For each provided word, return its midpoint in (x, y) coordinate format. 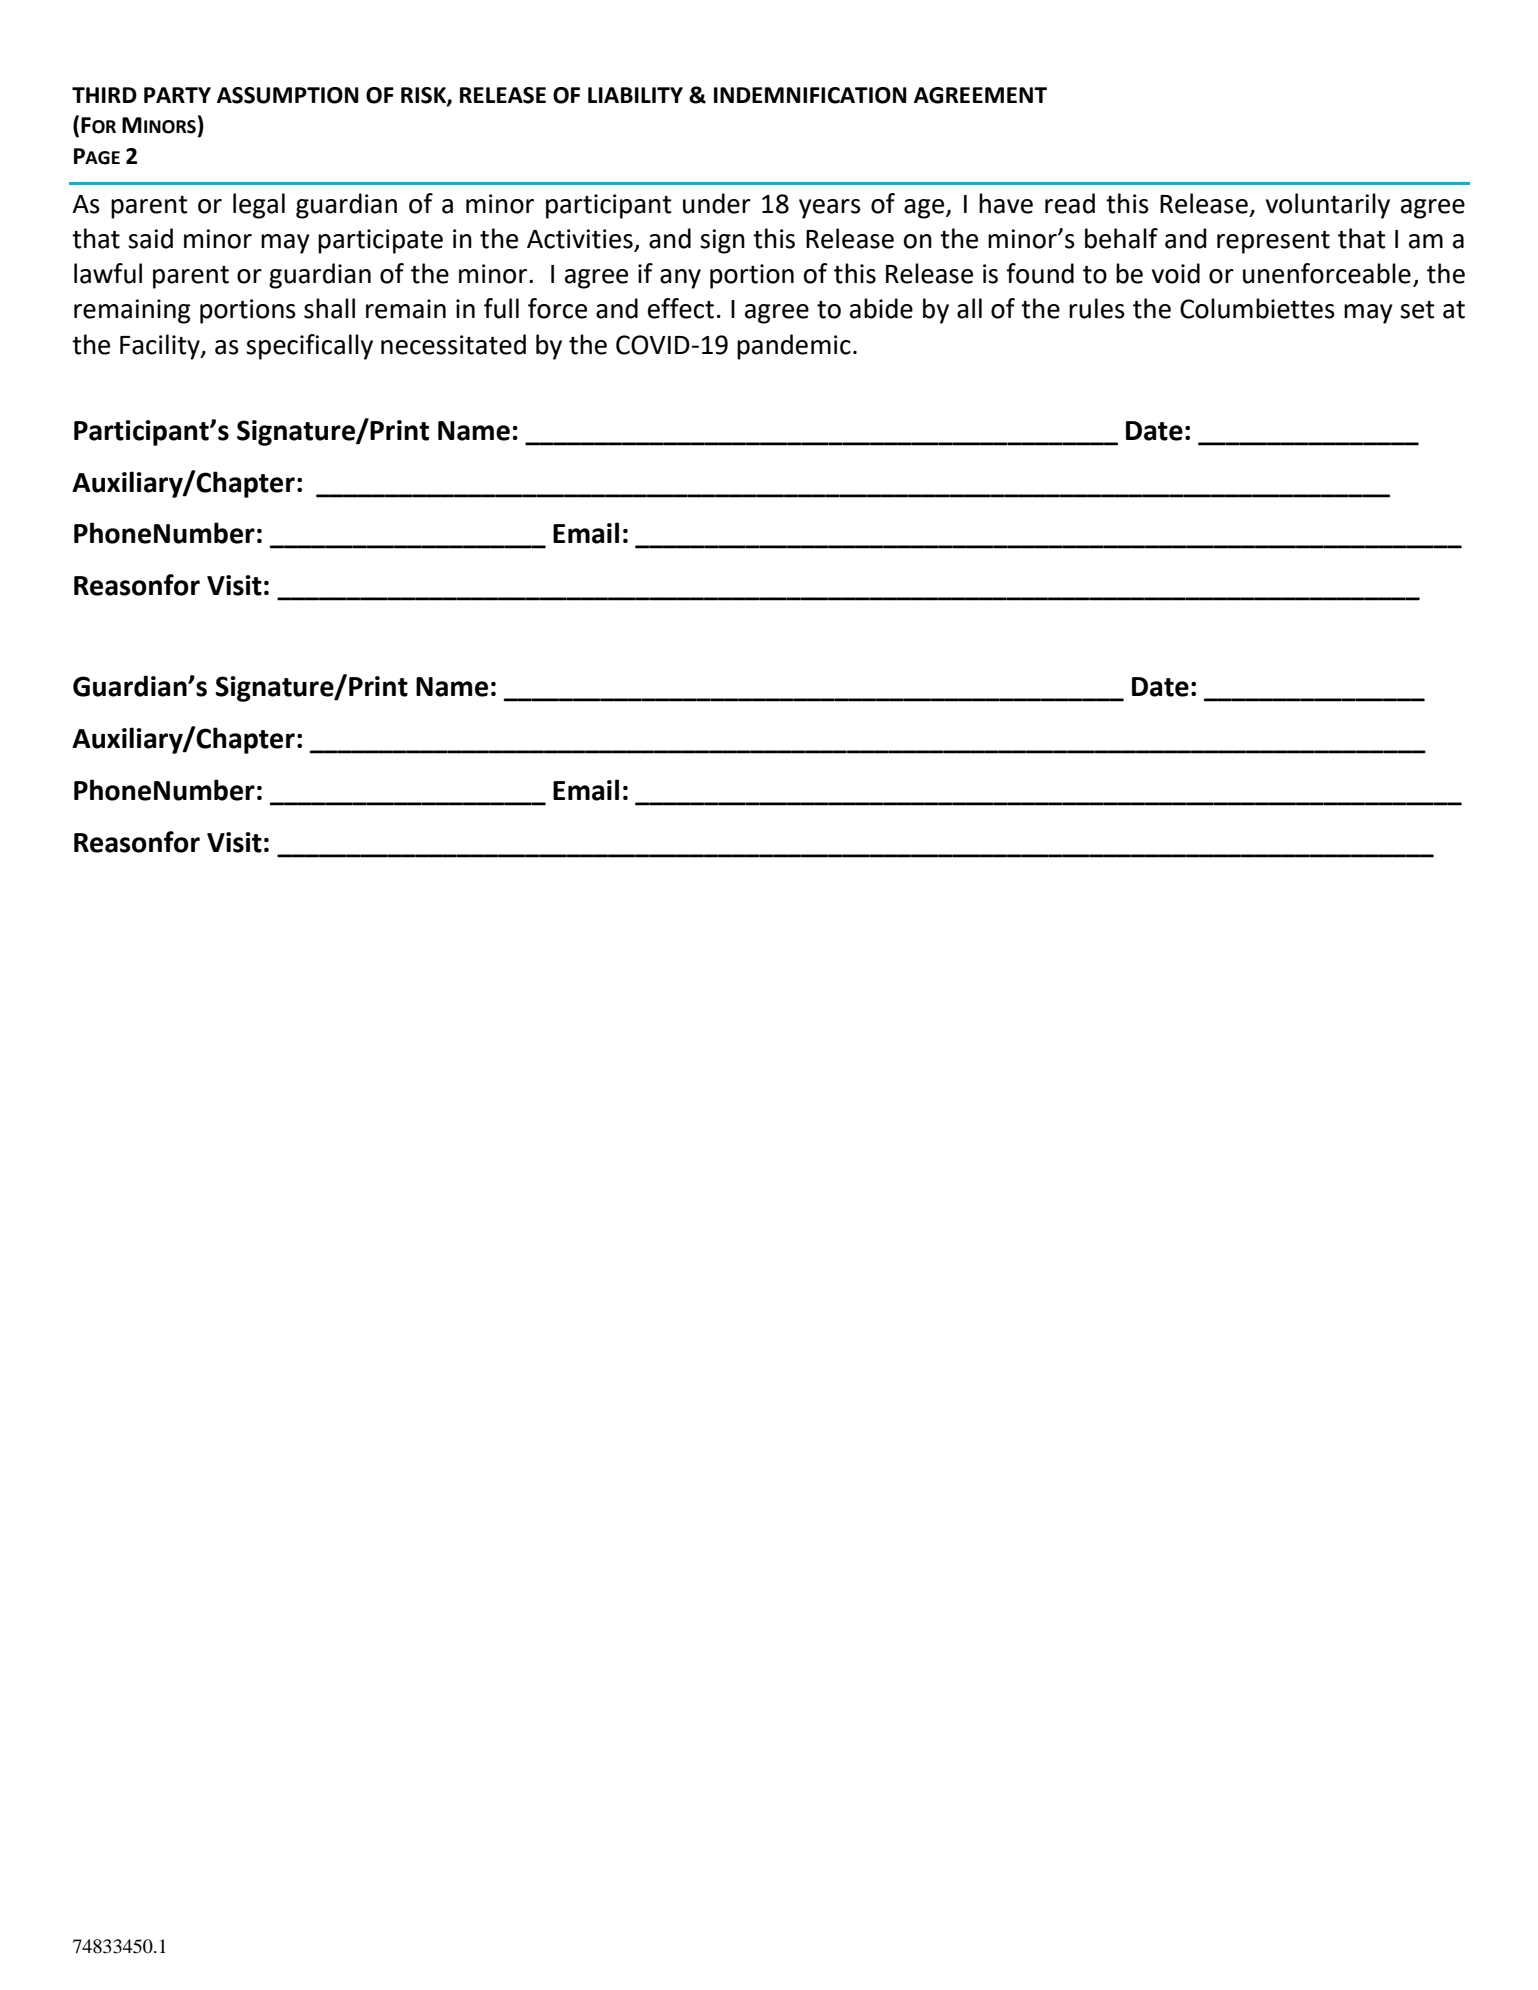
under (717, 203)
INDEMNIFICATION (810, 95)
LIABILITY (635, 95)
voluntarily (1328, 206)
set (1417, 310)
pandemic (794, 347)
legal (259, 206)
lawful (108, 273)
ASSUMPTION (288, 95)
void (1176, 273)
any (680, 279)
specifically (309, 347)
